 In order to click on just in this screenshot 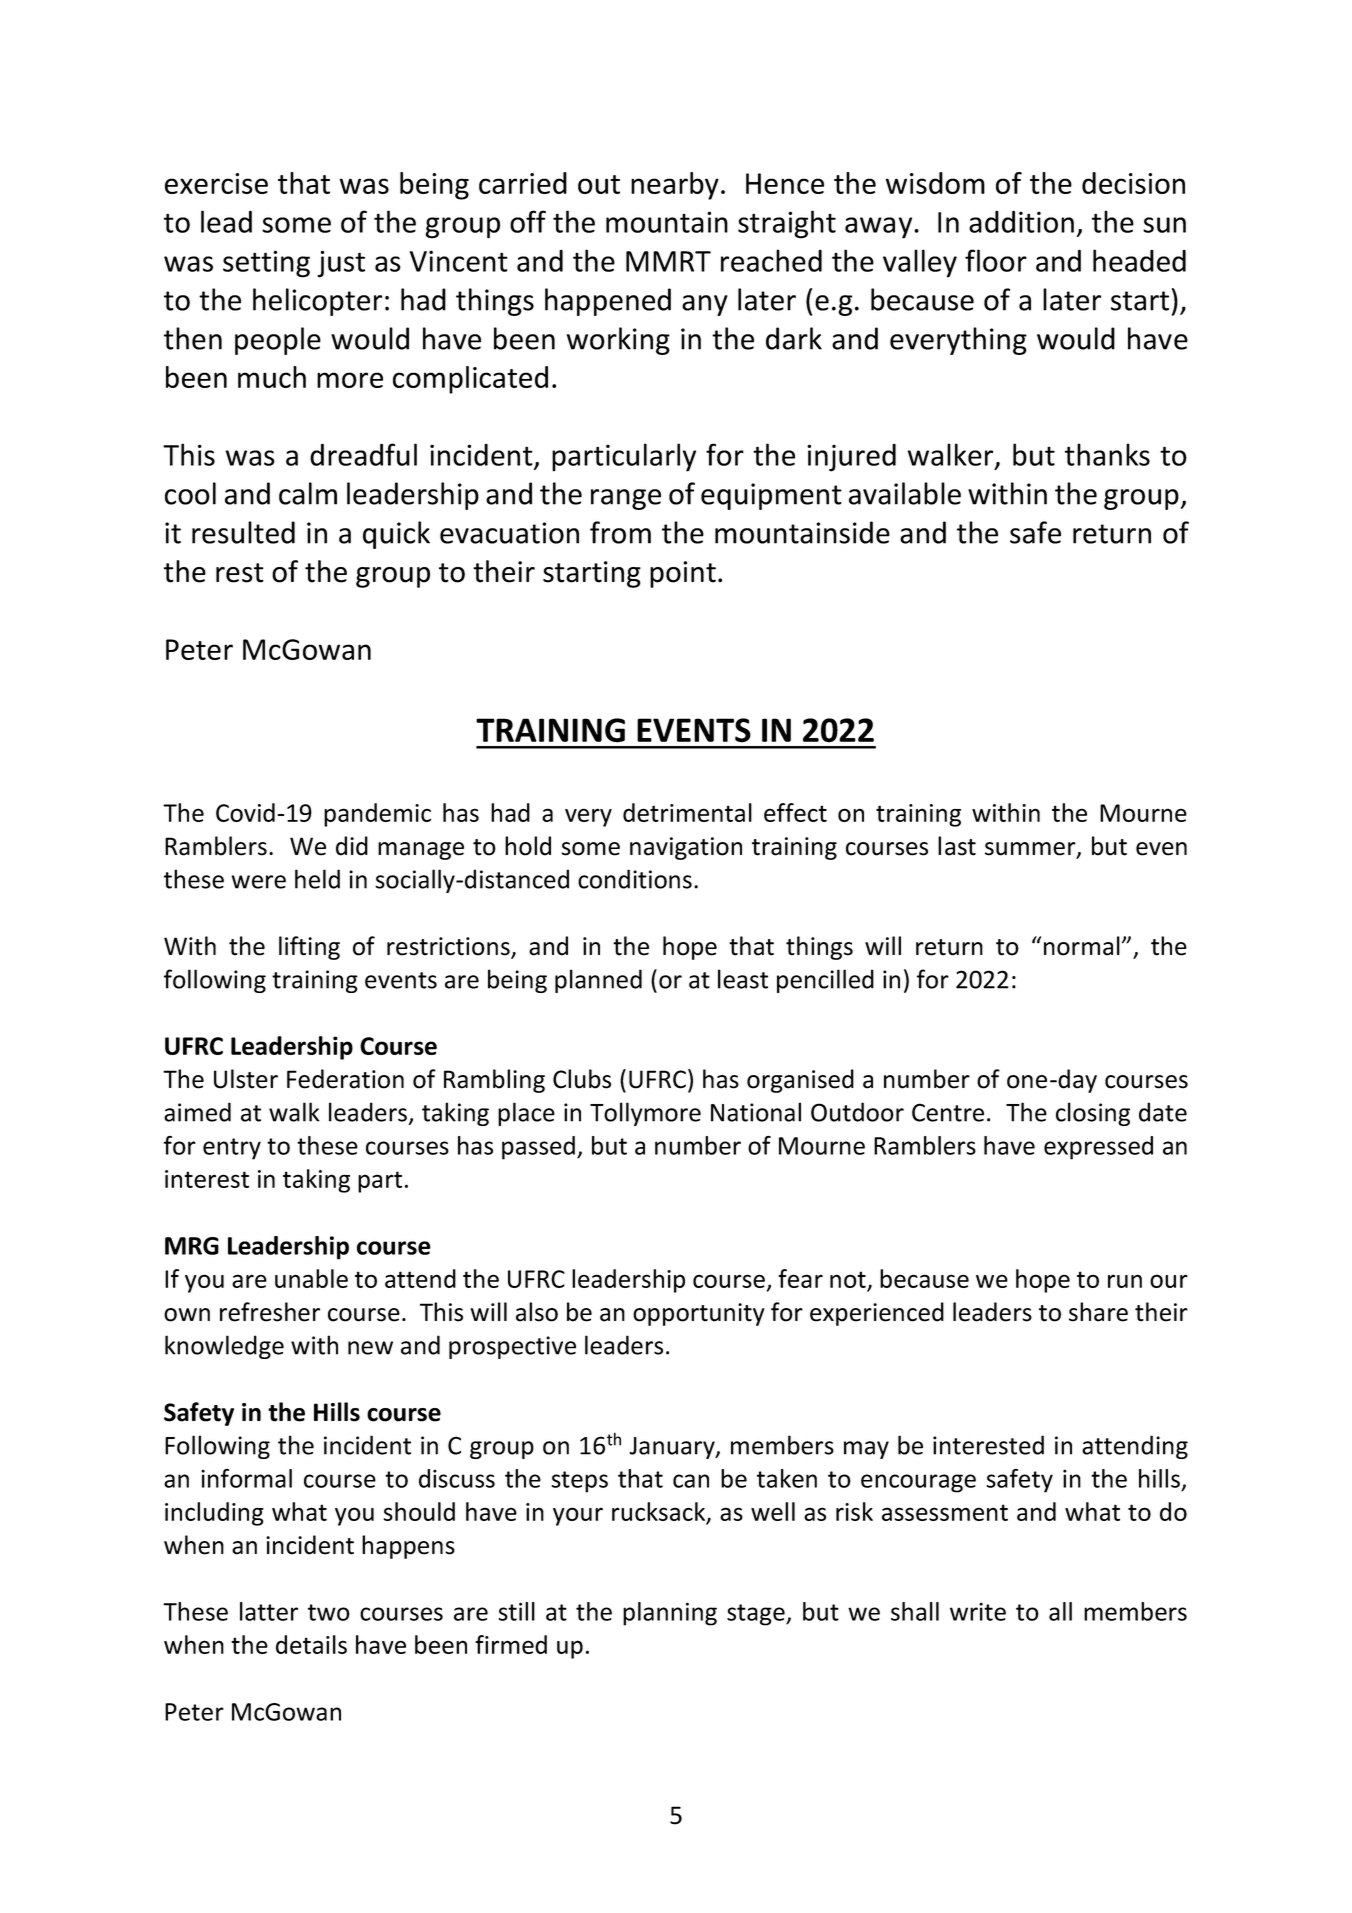, I will do `click(341, 264)`.
